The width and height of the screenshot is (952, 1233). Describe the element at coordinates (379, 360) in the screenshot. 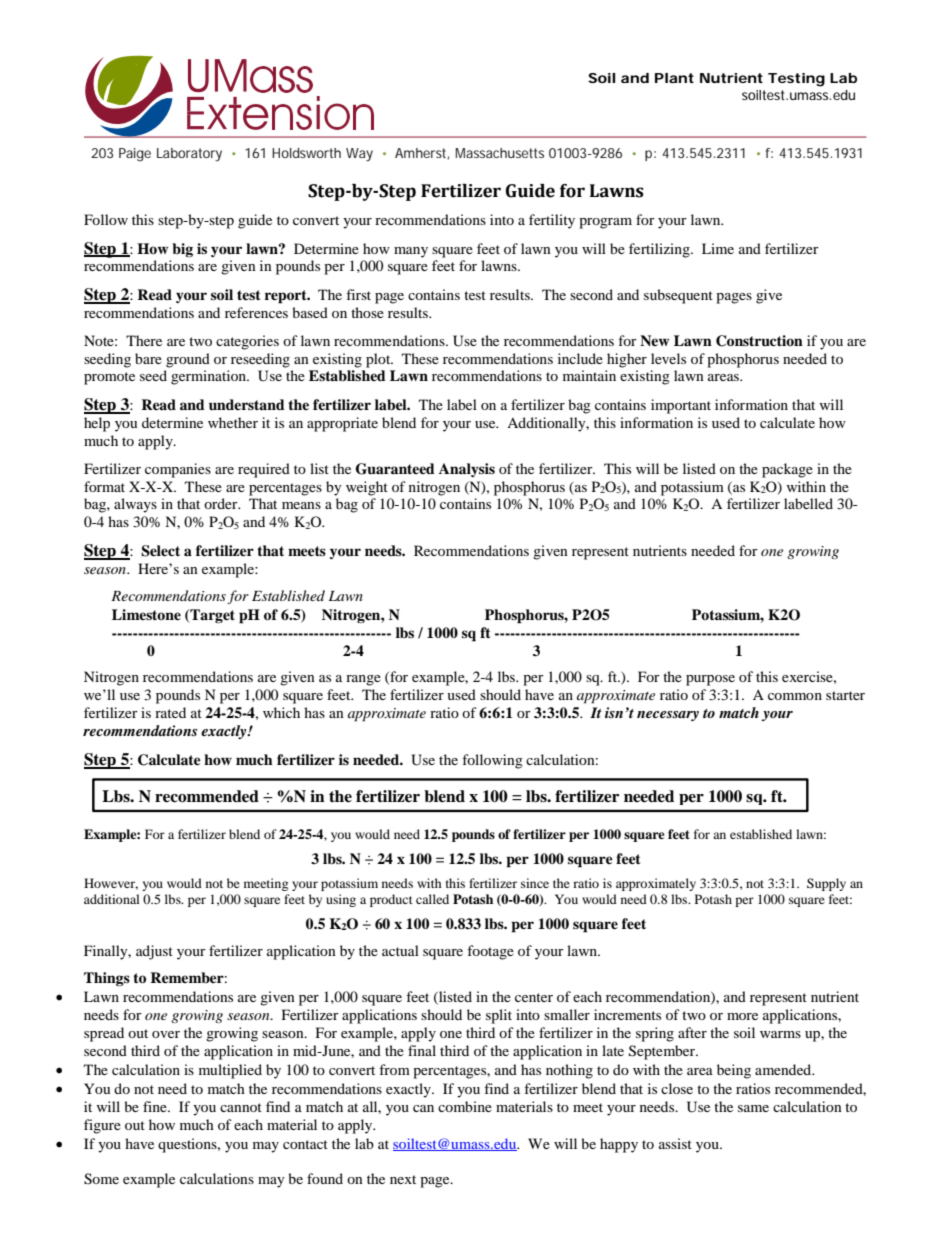

I see `plot` at that location.
